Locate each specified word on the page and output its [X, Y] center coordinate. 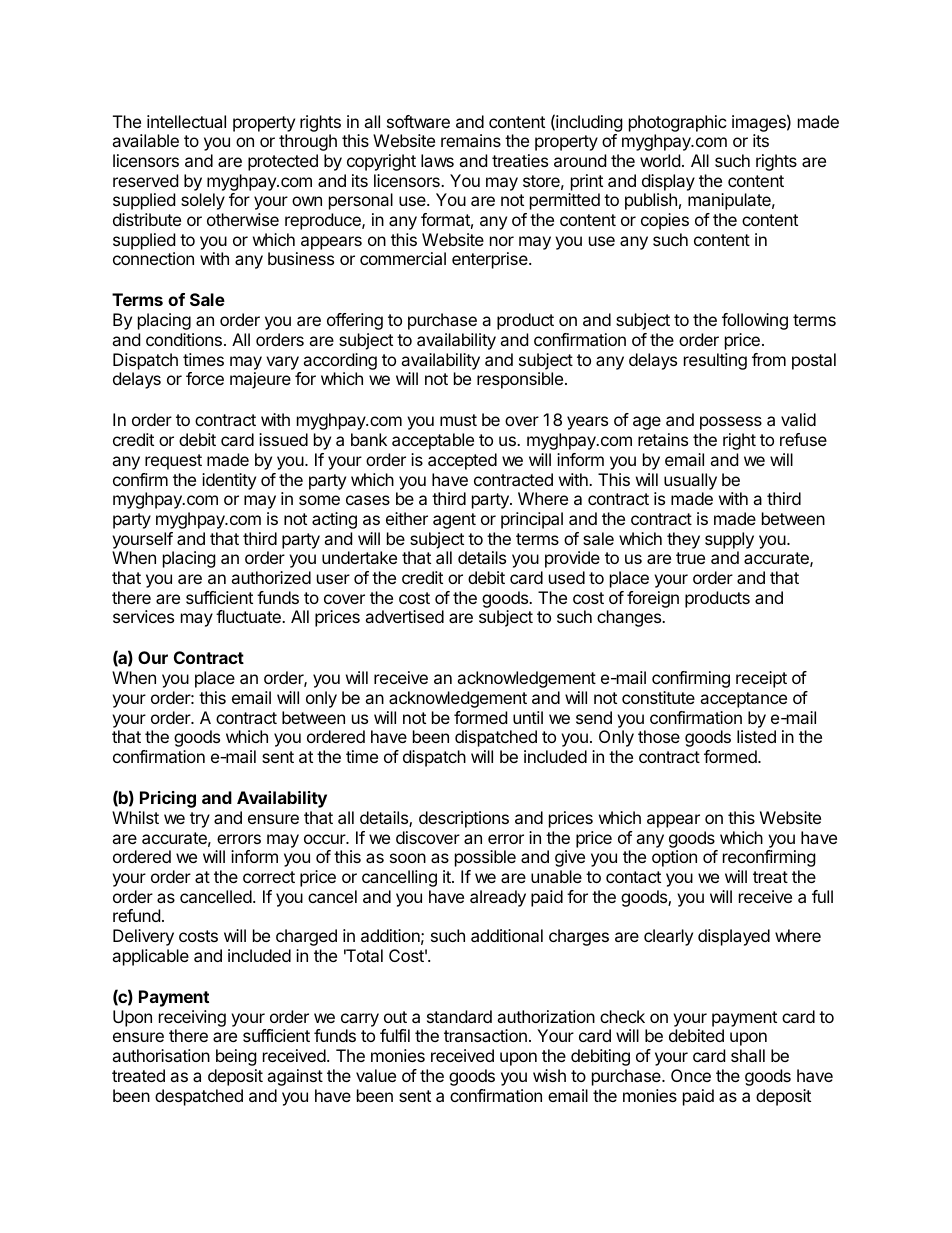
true [690, 558]
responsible [520, 380]
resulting [715, 361]
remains [471, 140]
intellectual [186, 121]
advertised [404, 616]
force [205, 378]
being [236, 1057]
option [674, 858]
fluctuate [249, 616]
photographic [678, 123]
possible [485, 858]
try [200, 820]
